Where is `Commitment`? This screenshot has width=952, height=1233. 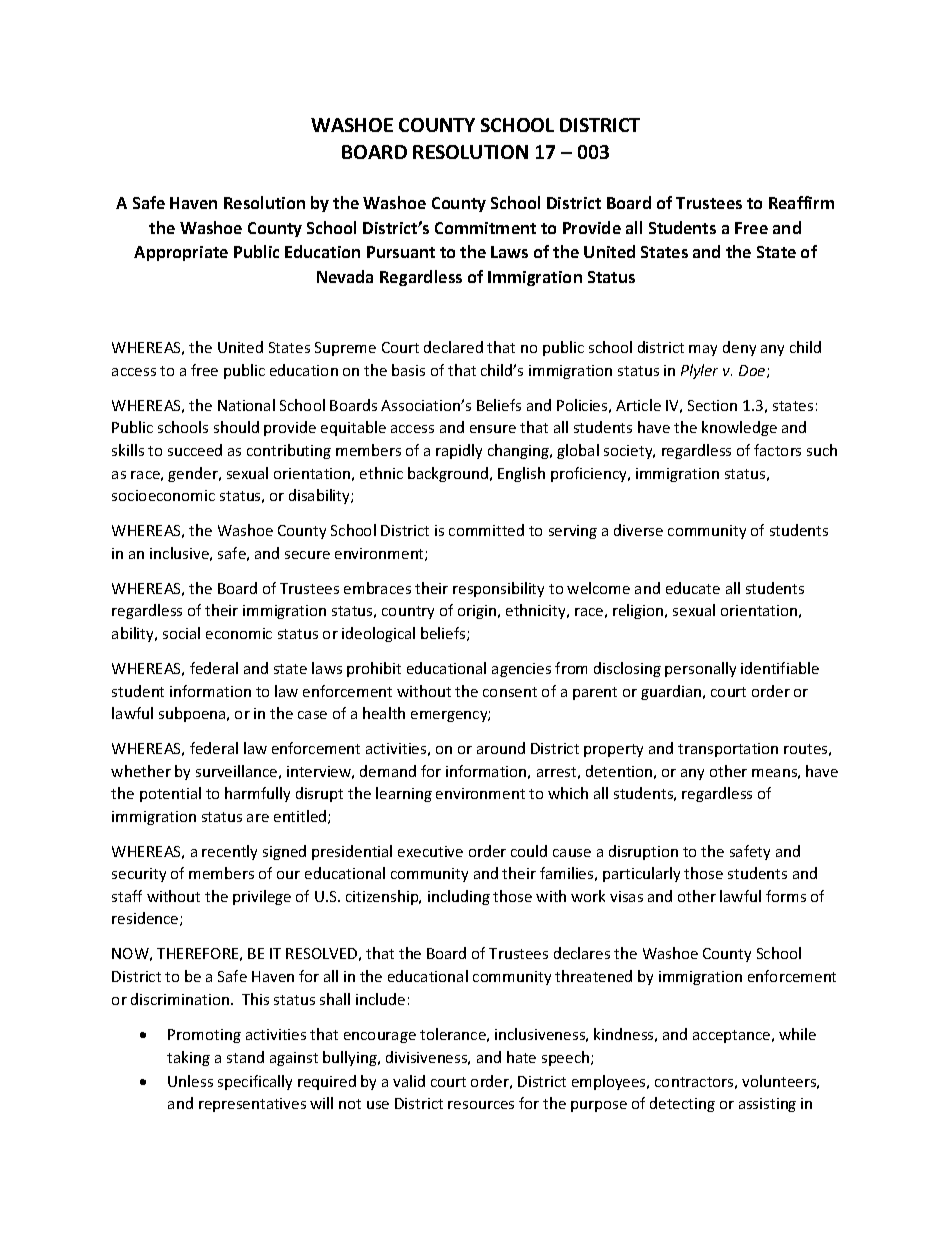
Commitment is located at coordinates (485, 228).
